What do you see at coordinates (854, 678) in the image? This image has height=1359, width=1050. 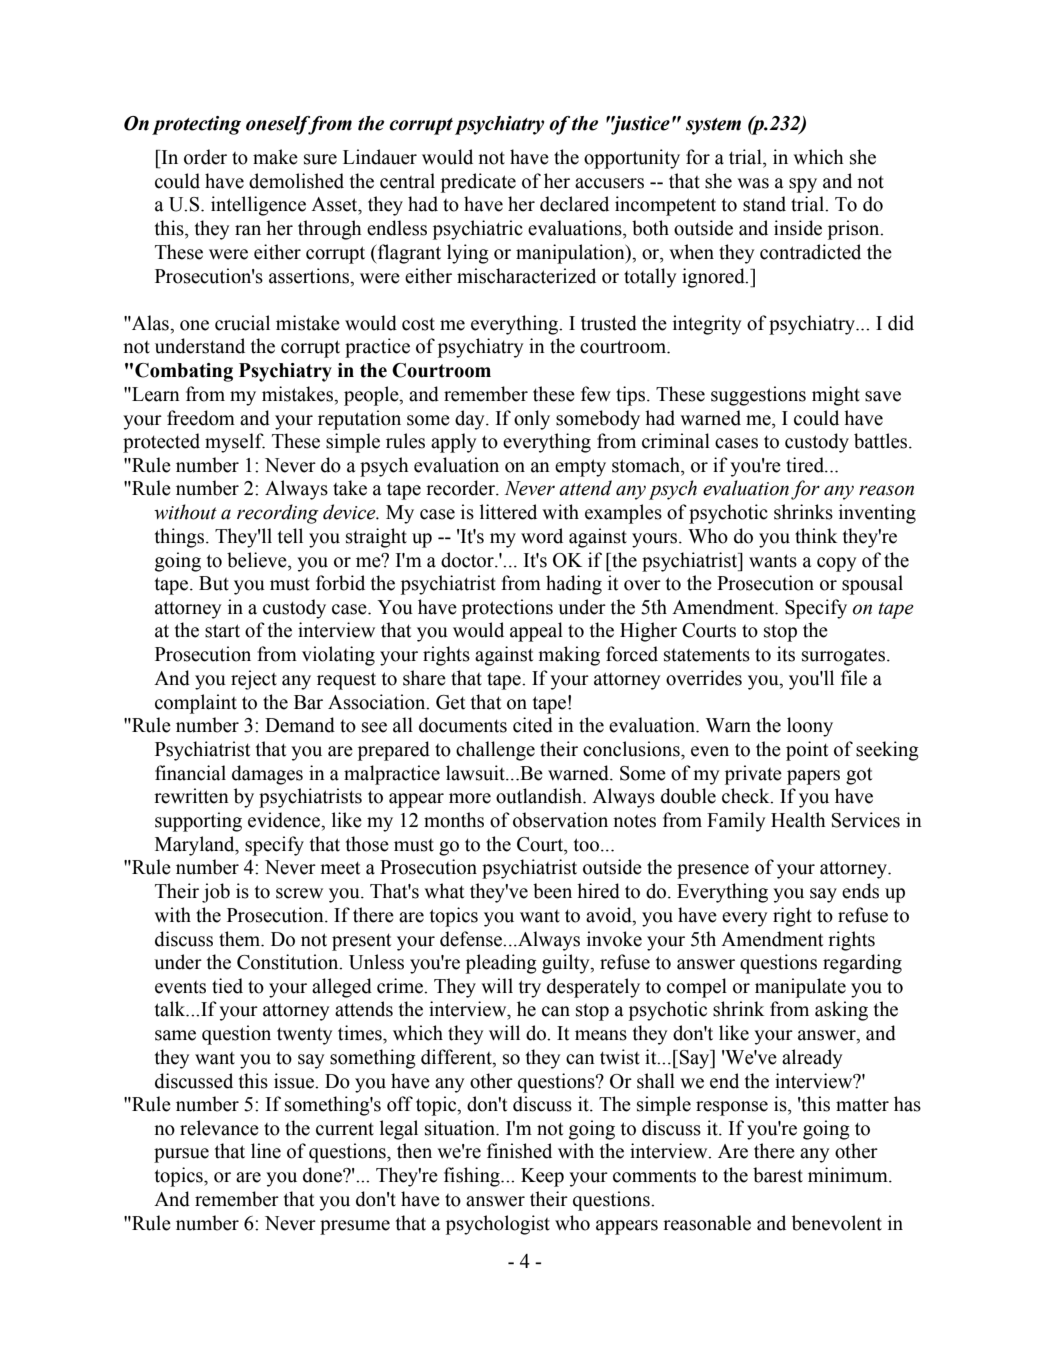 I see `file` at bounding box center [854, 678].
